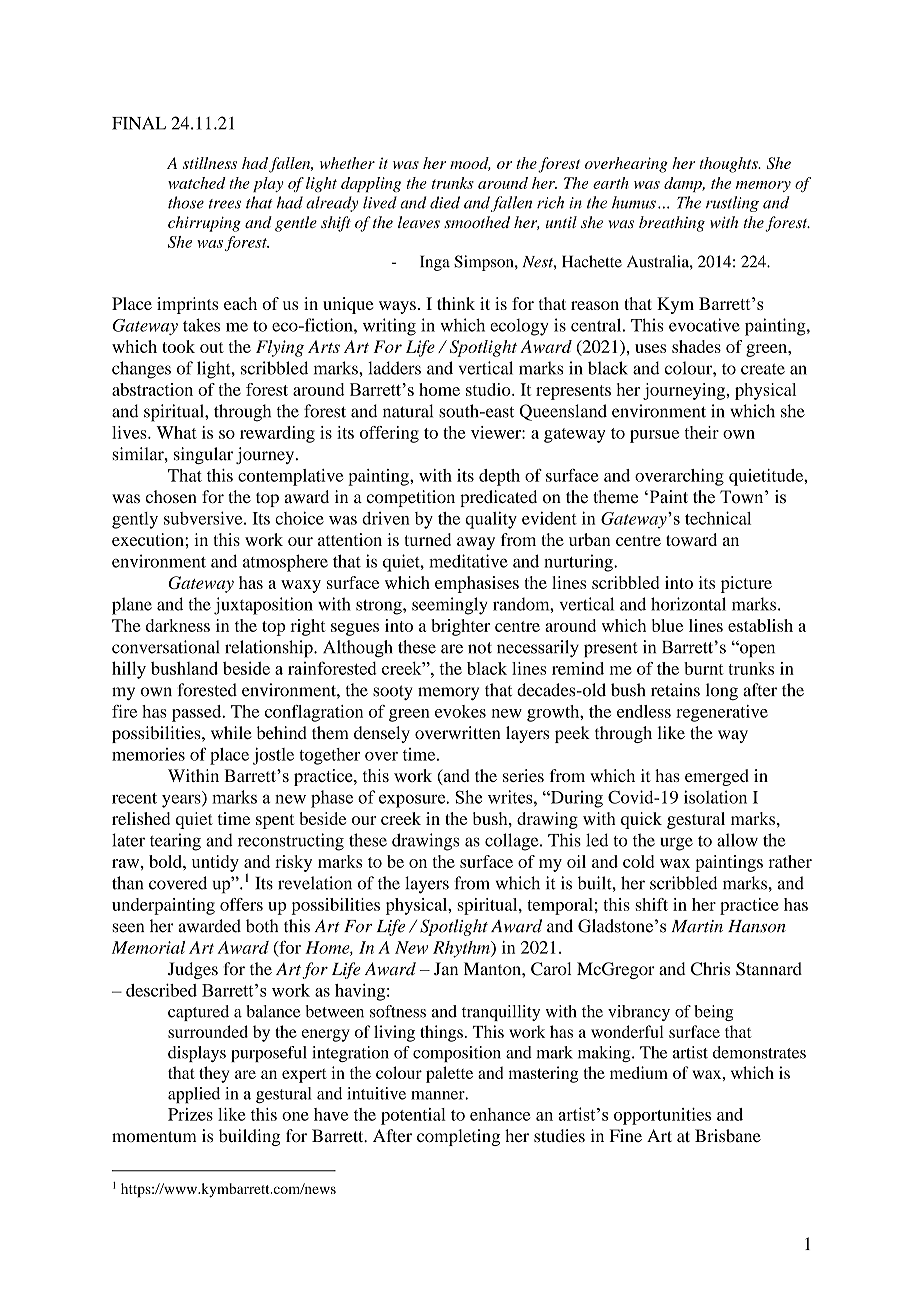 This document has width=924, height=1309. What do you see at coordinates (470, 164) in the document?
I see `mood` at bounding box center [470, 164].
